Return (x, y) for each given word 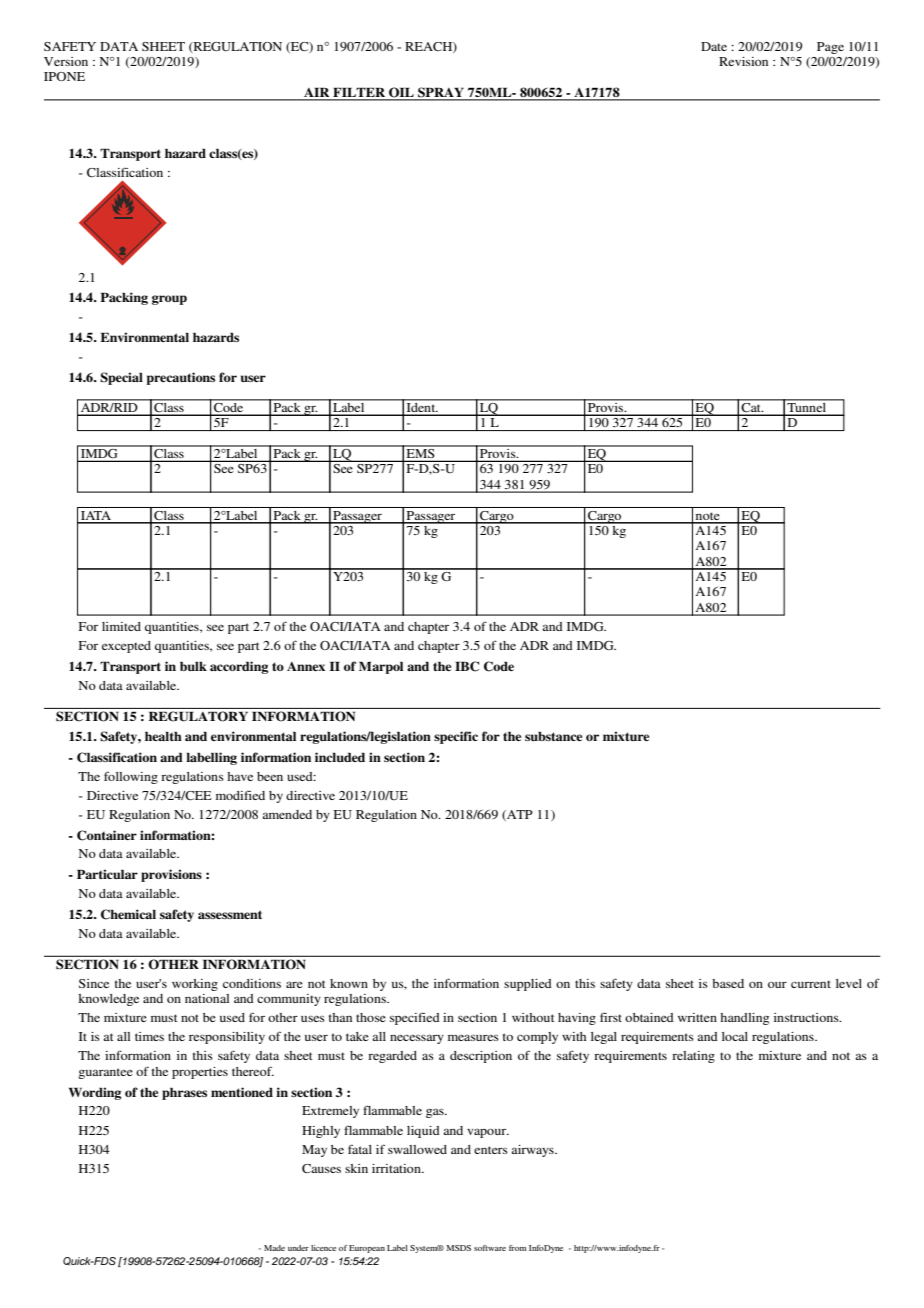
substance (553, 736)
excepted (126, 647)
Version (66, 61)
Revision (743, 61)
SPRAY (441, 93)
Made (274, 1248)
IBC (467, 666)
